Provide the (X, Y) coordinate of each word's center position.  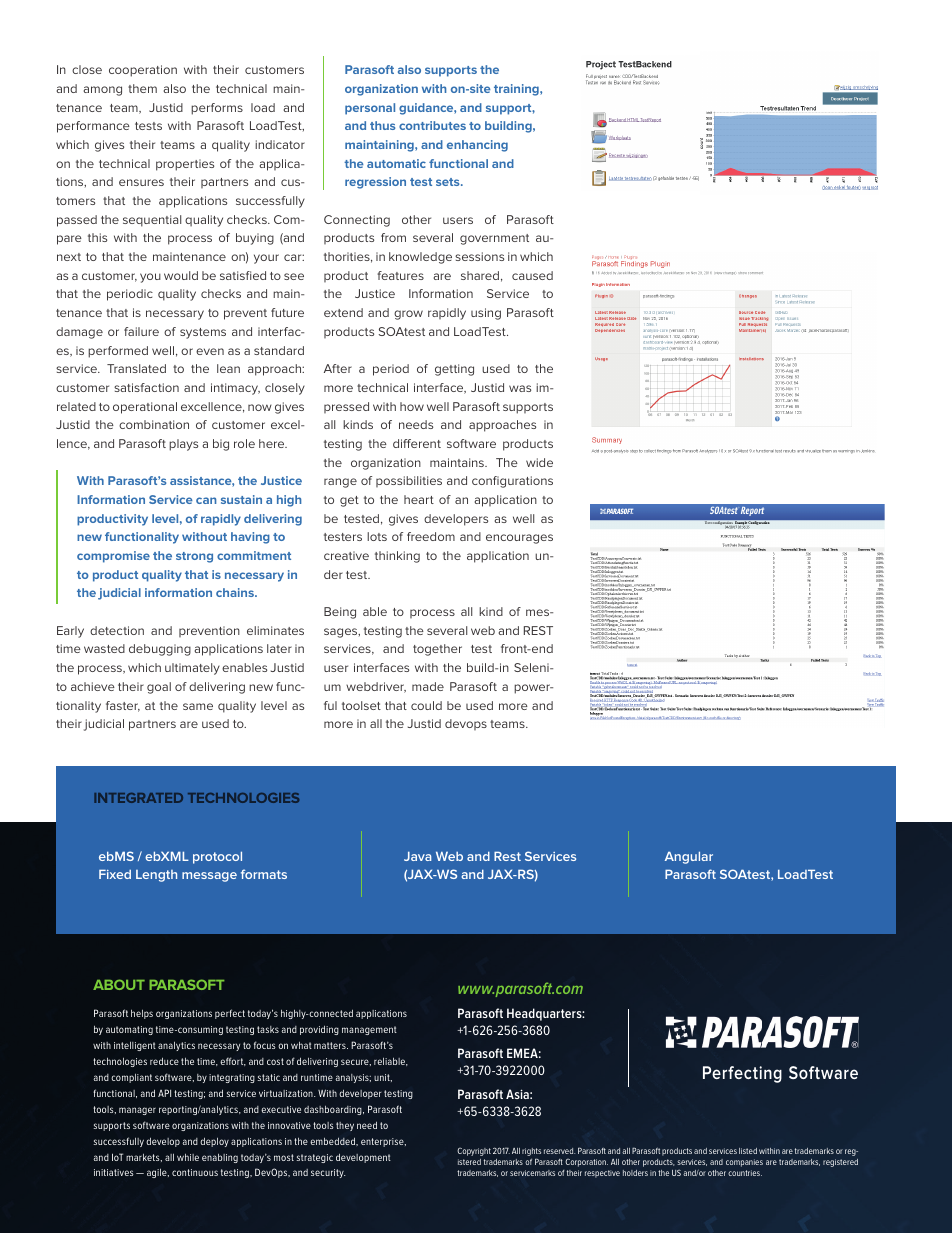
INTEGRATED (138, 798)
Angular (689, 857)
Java (417, 856)
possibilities (409, 481)
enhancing (477, 146)
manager (137, 1111)
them (142, 88)
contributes (432, 125)
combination (154, 424)
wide (539, 462)
